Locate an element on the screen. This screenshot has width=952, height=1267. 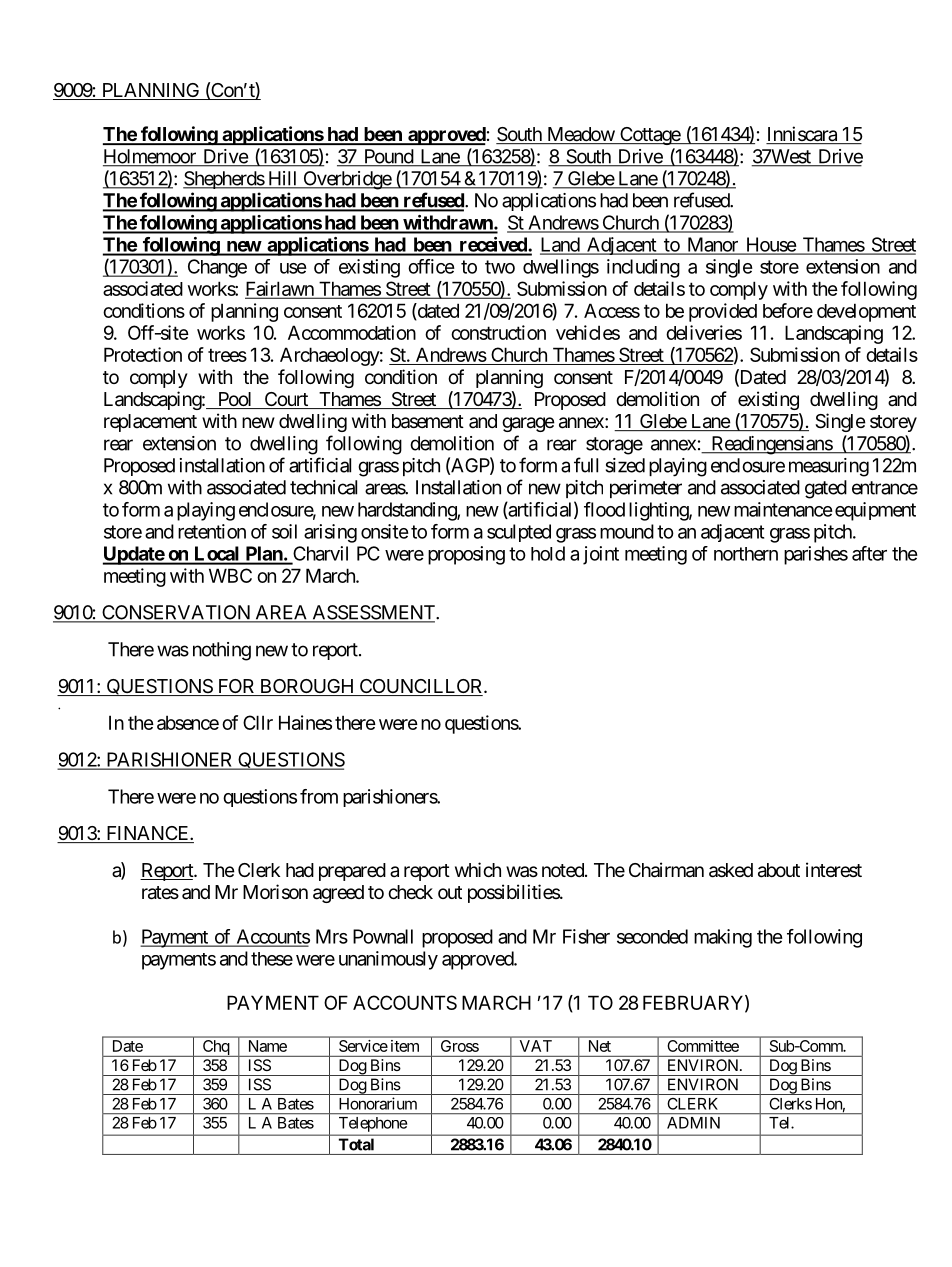
maintenance is located at coordinates (783, 509).
